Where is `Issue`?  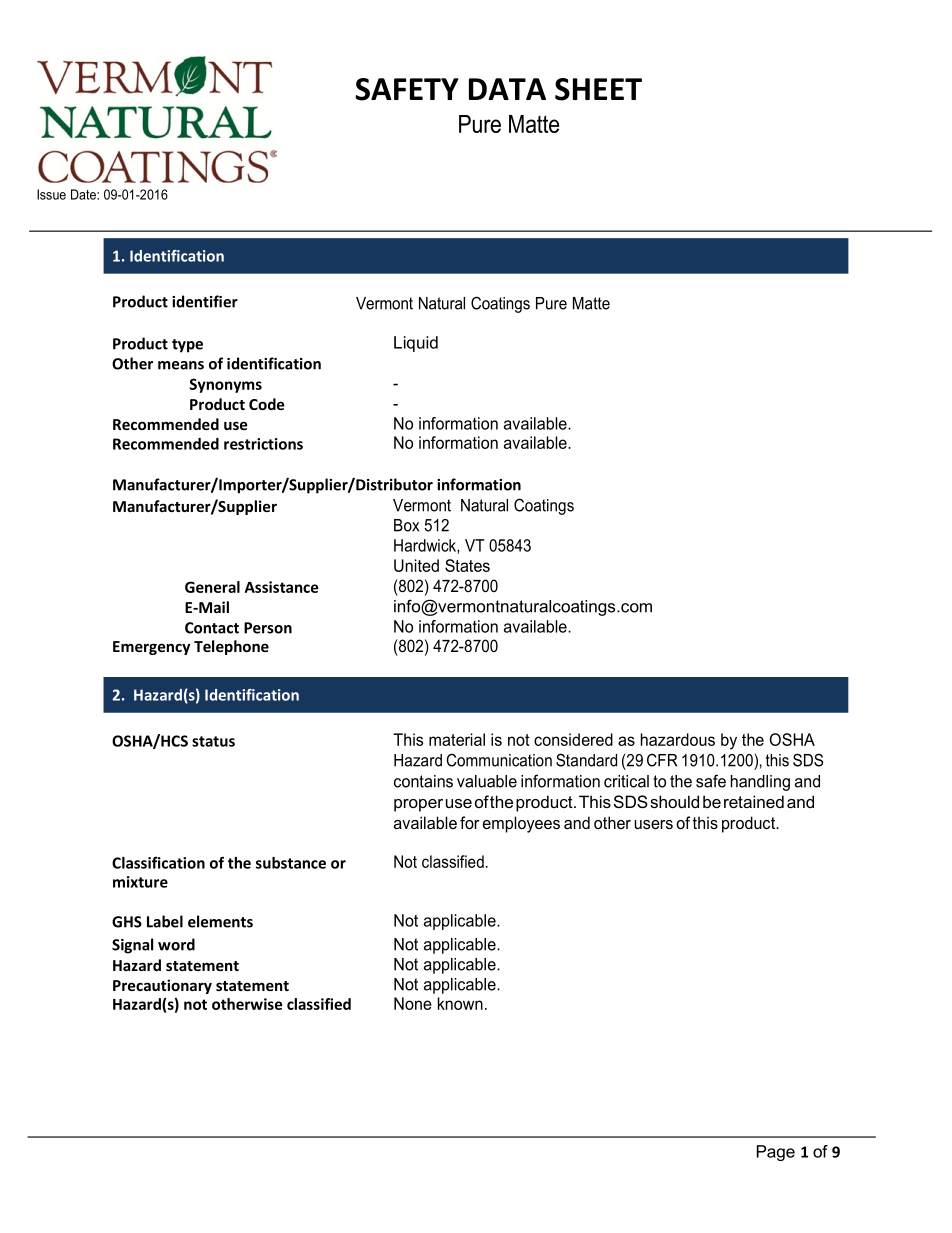
Issue is located at coordinates (51, 194).
